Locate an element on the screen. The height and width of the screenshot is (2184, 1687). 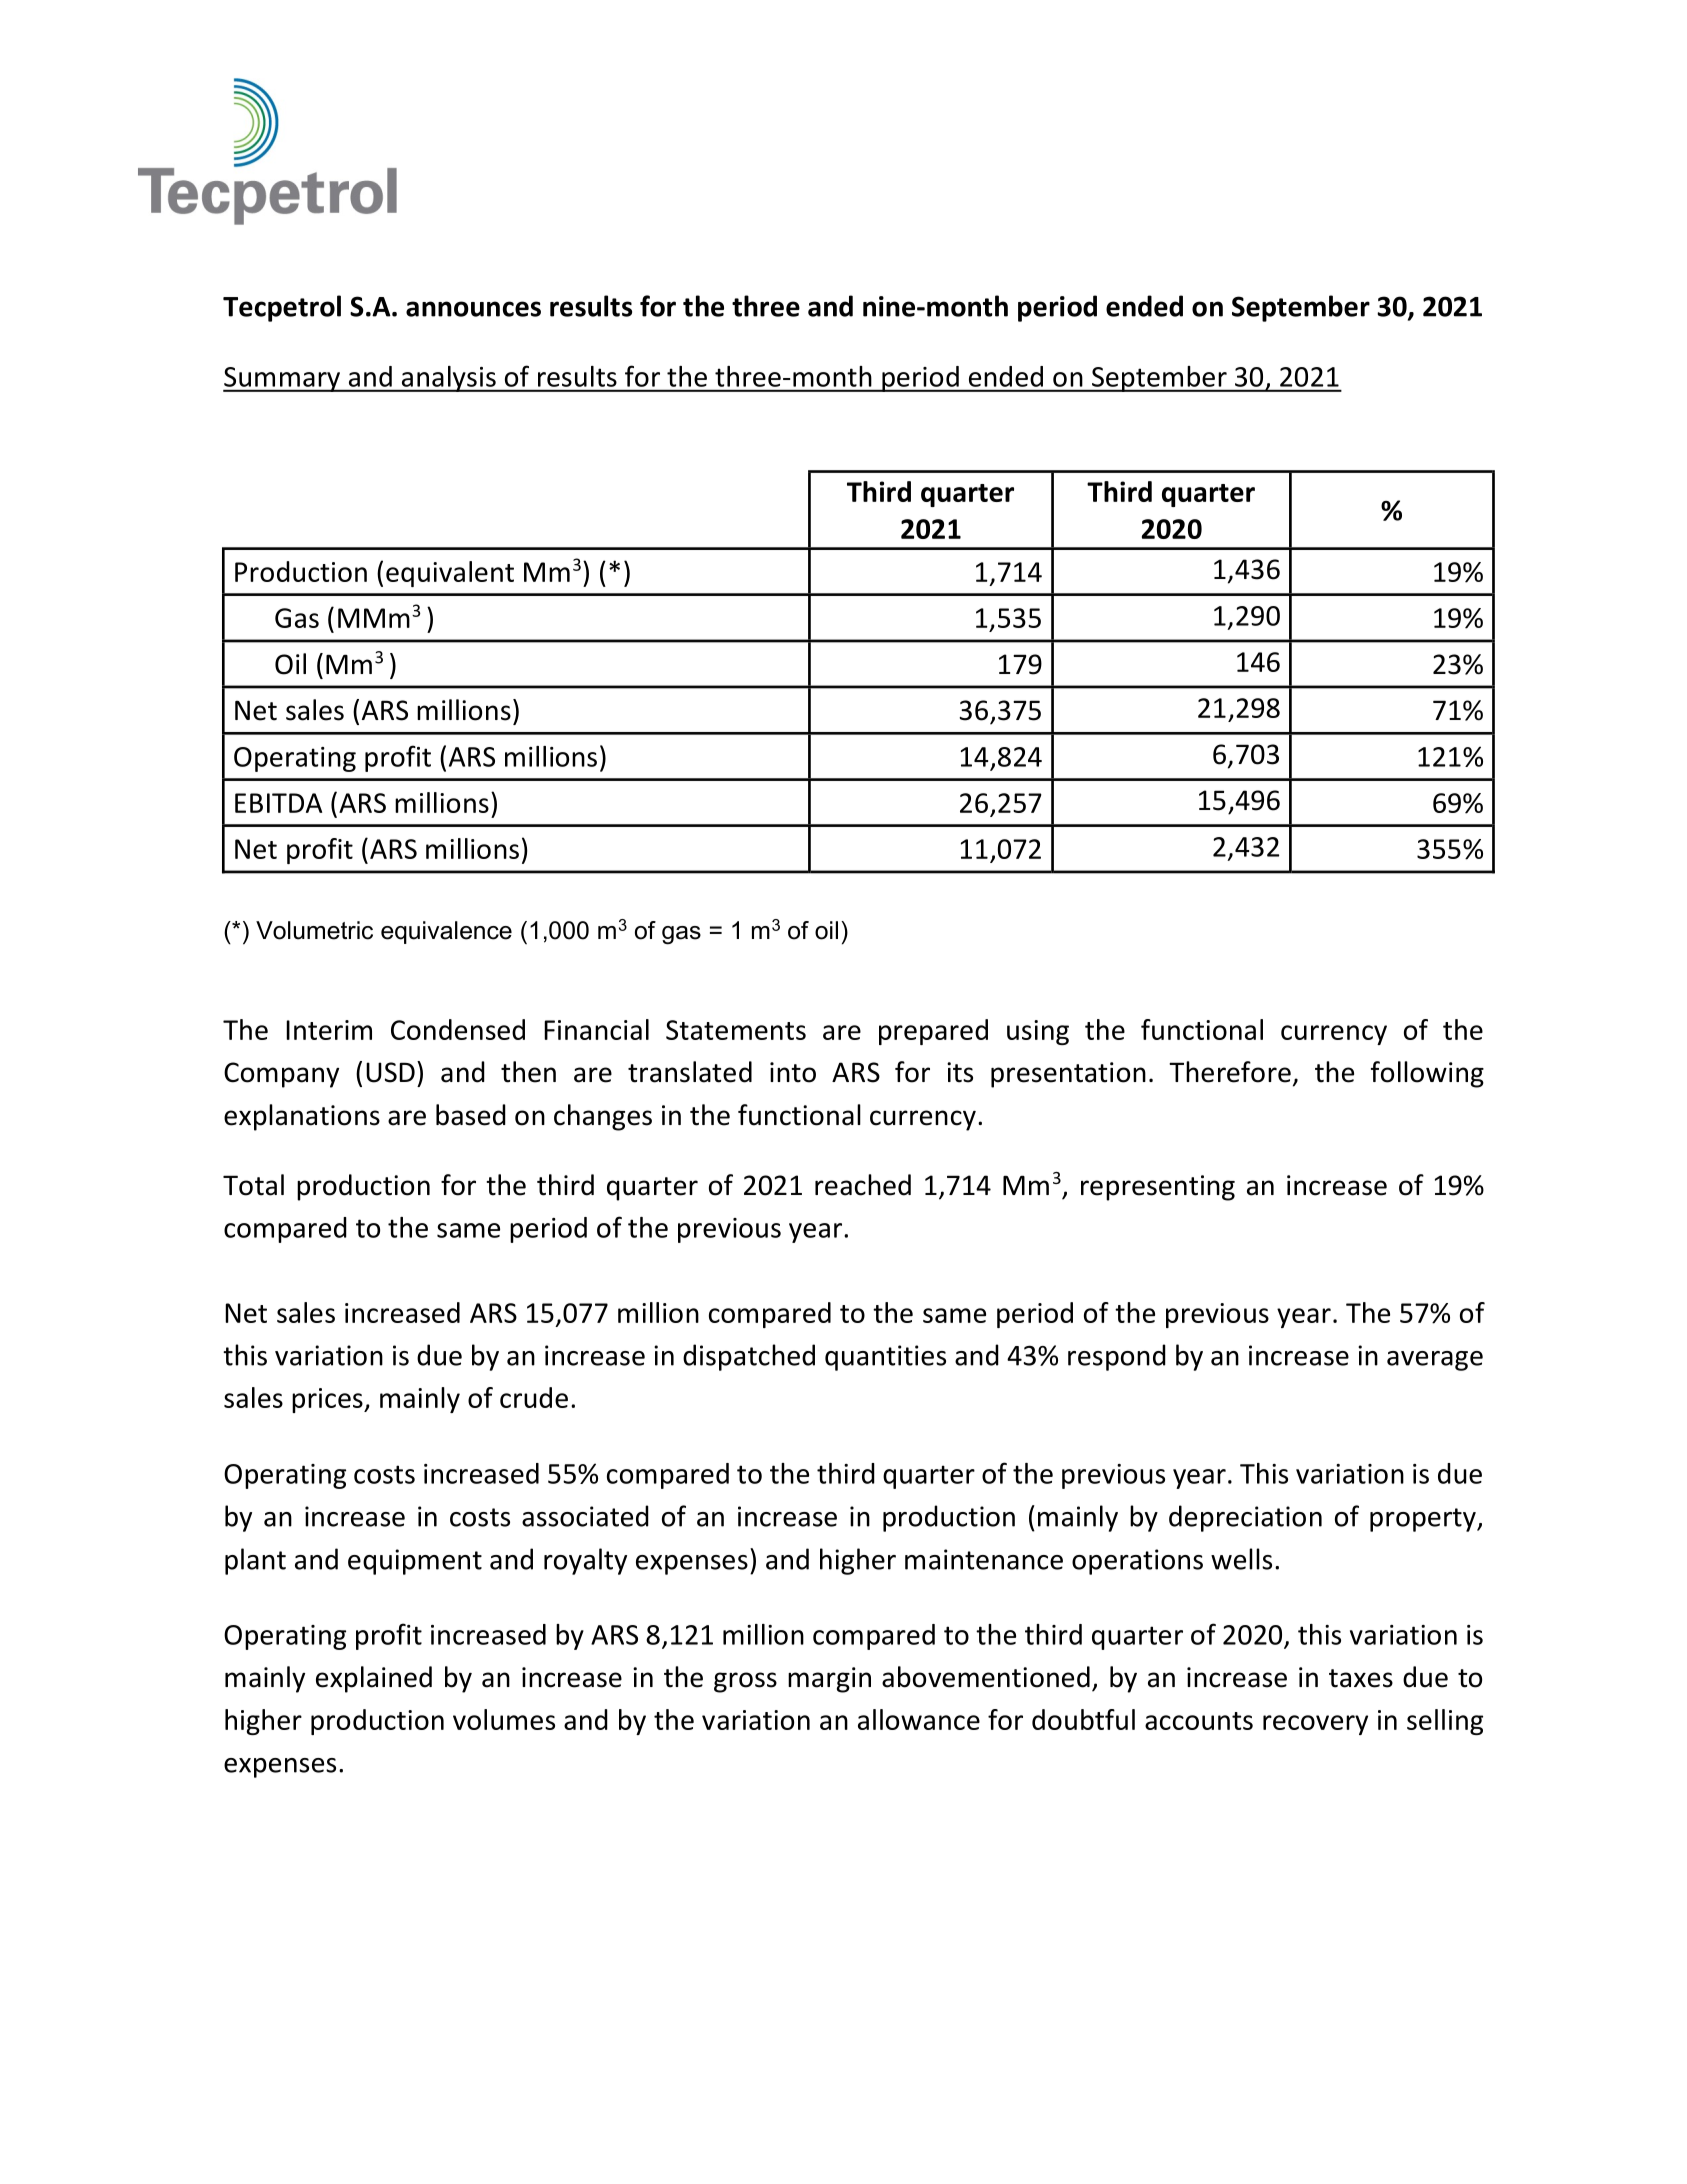
reached is located at coordinates (863, 1185).
